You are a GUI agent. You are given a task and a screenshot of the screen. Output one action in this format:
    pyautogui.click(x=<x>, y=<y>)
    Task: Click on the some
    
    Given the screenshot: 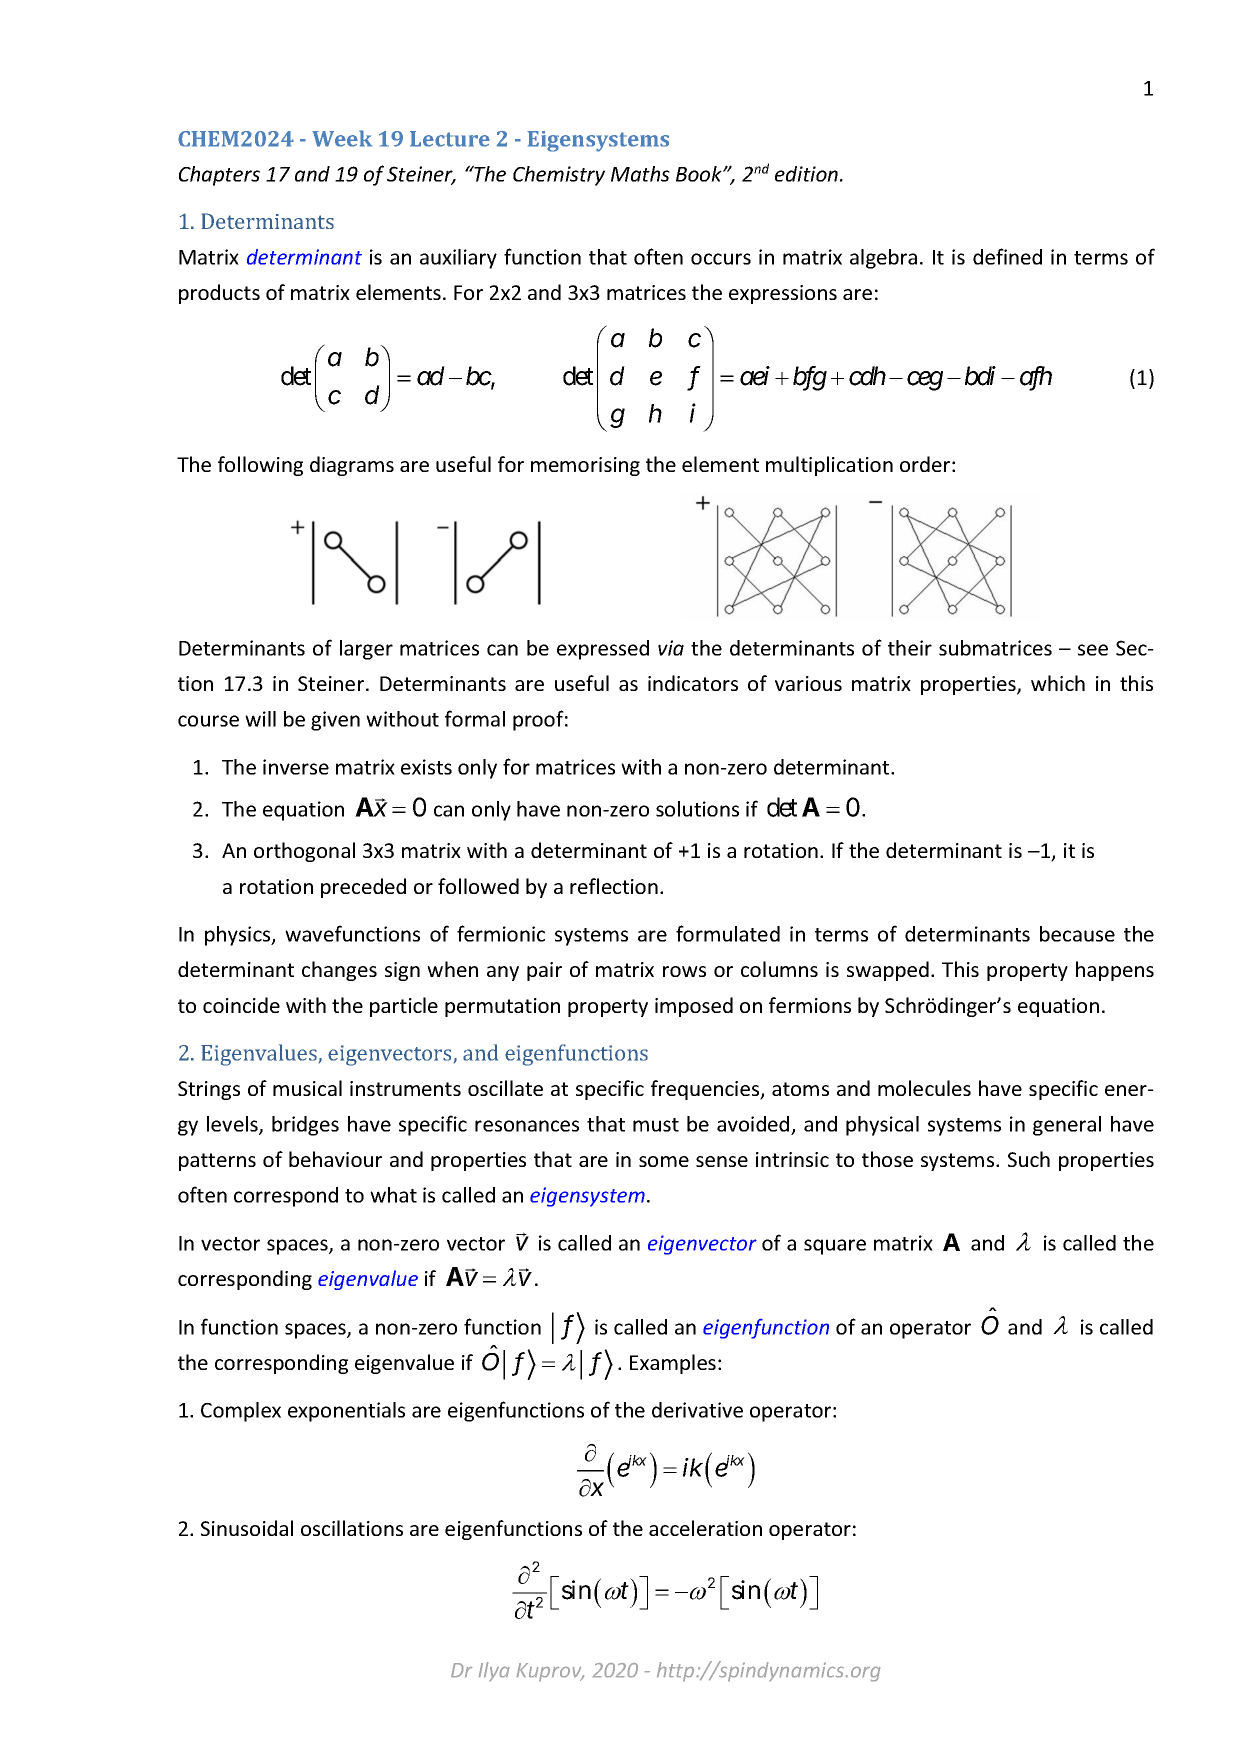 What is the action you would take?
    pyautogui.click(x=664, y=1161)
